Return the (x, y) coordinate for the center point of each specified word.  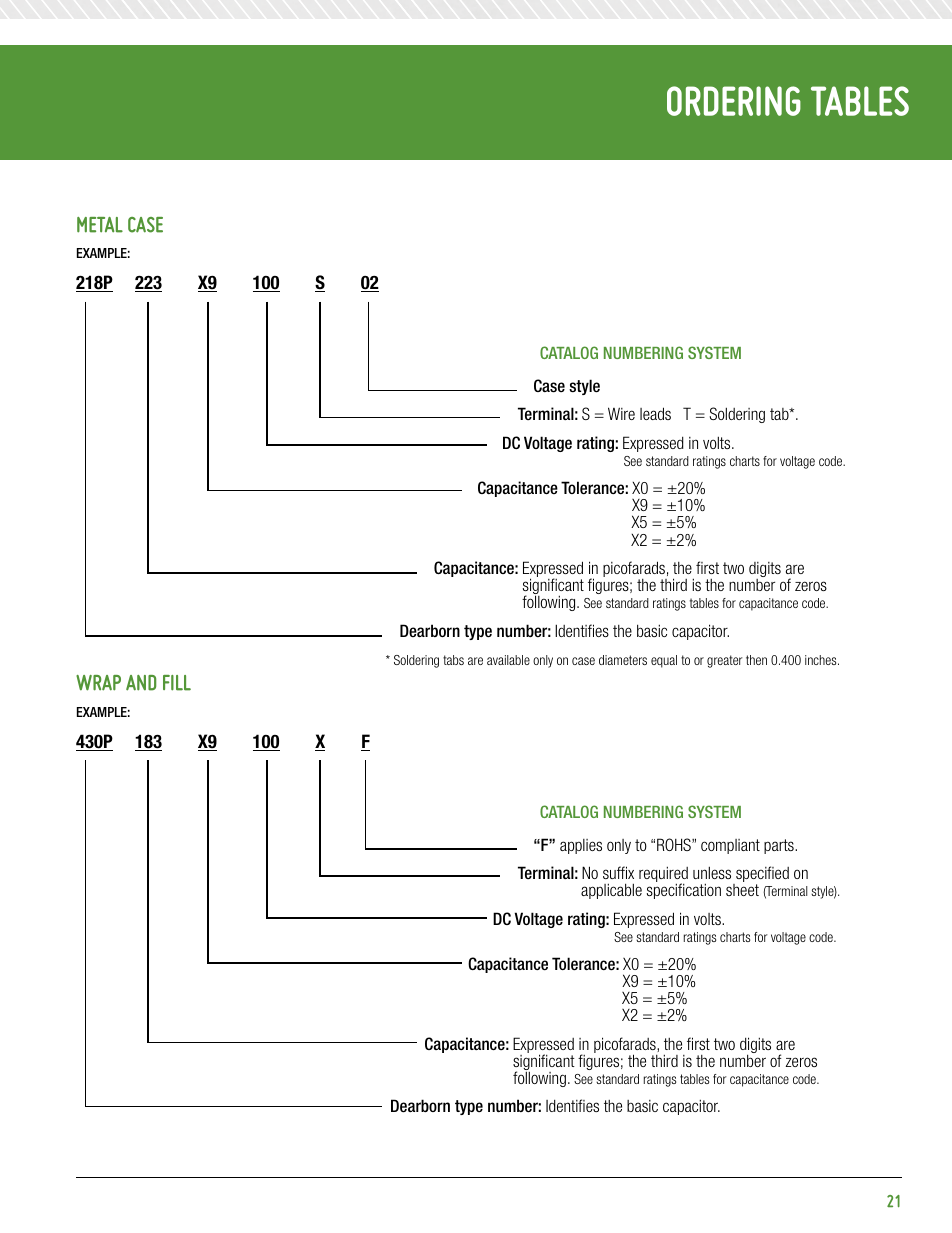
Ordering (734, 101)
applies (581, 846)
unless (712, 872)
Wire (621, 413)
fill (177, 683)
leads (655, 413)
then (756, 660)
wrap (98, 683)
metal (100, 225)
